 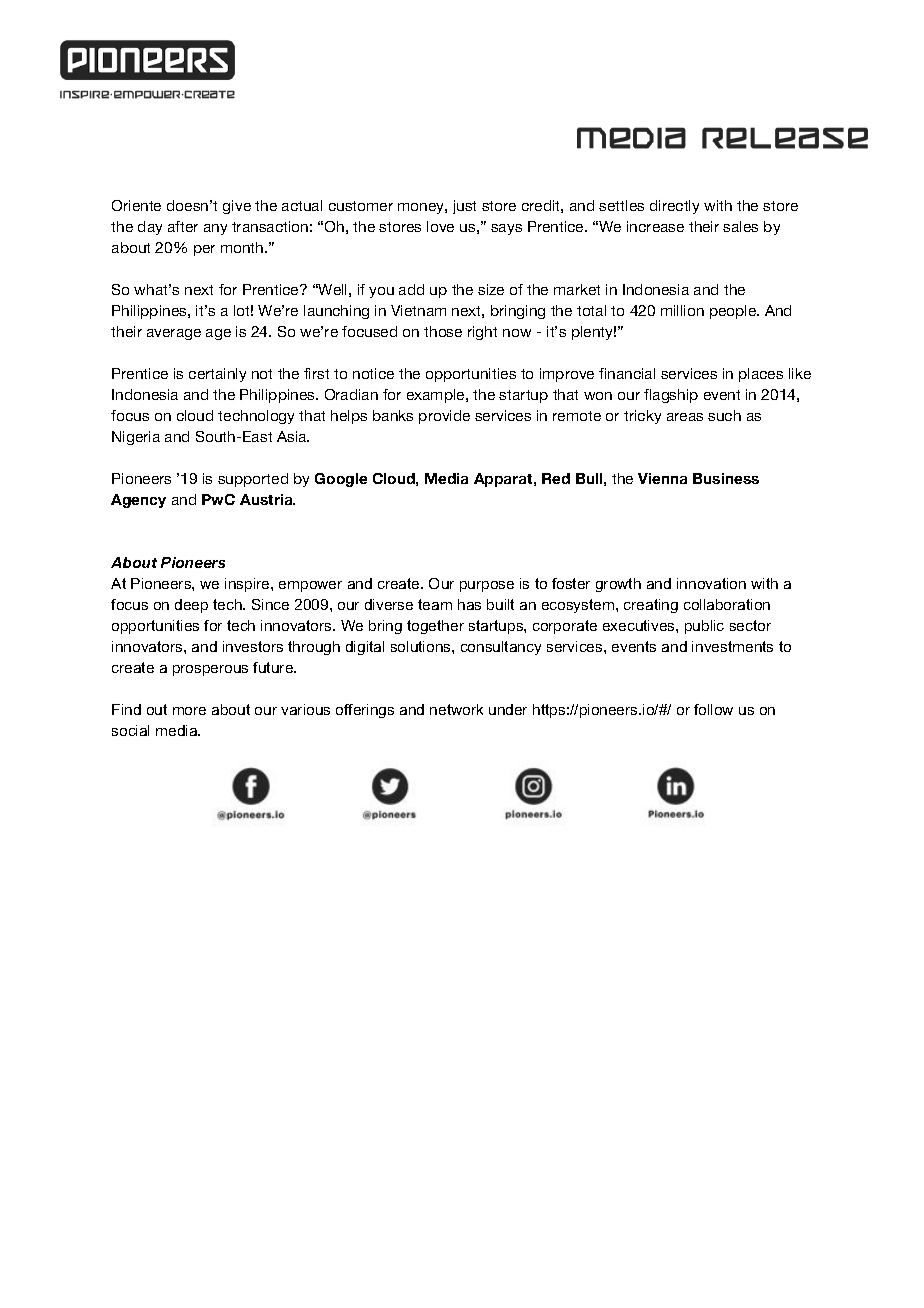 I want to click on innovation, so click(x=711, y=583).
